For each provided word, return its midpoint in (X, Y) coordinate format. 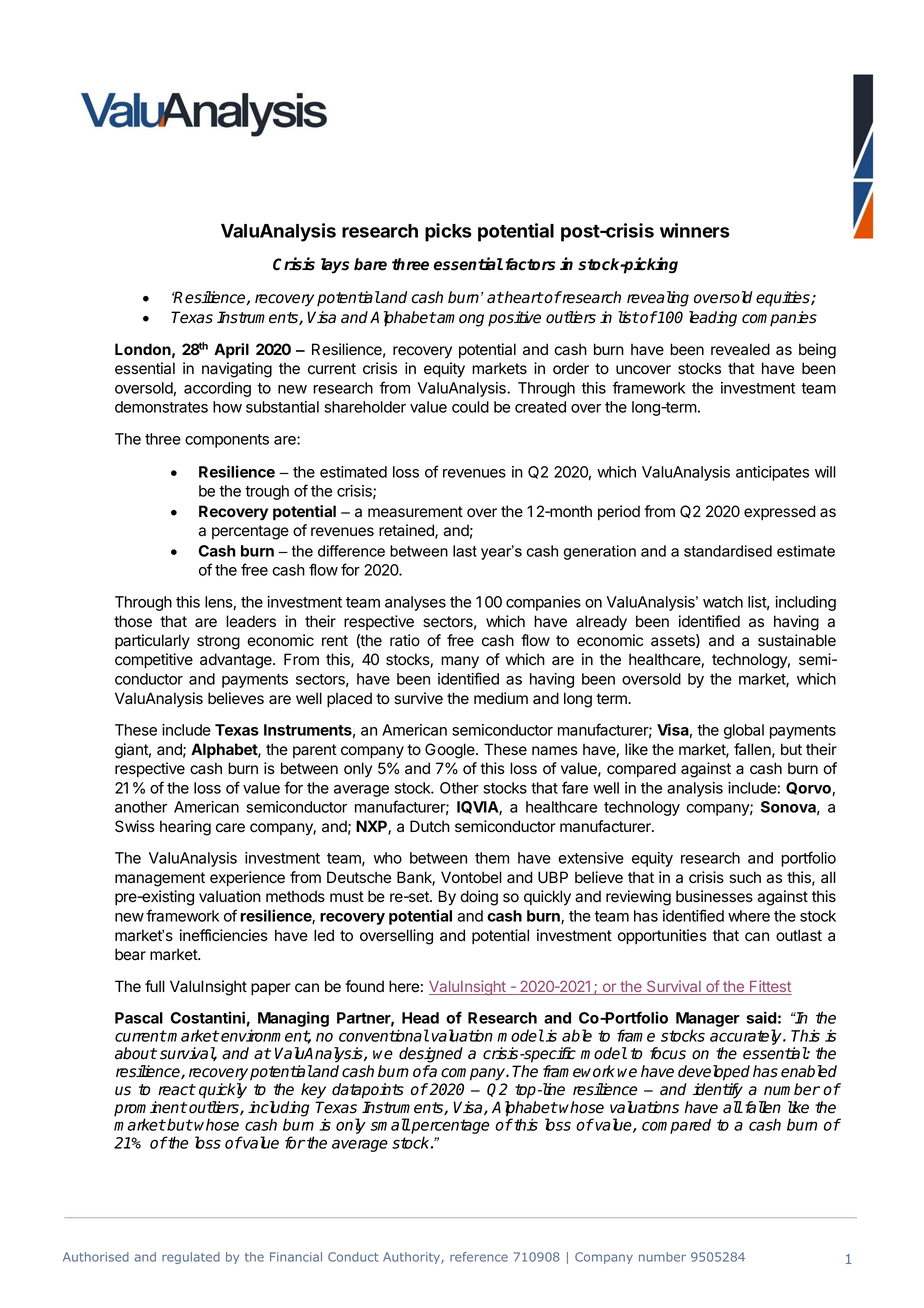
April (231, 351)
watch (723, 602)
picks (448, 232)
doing (479, 898)
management (160, 879)
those (133, 621)
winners (695, 230)
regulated (191, 1258)
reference (479, 1257)
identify (717, 1091)
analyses (415, 603)
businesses (714, 896)
